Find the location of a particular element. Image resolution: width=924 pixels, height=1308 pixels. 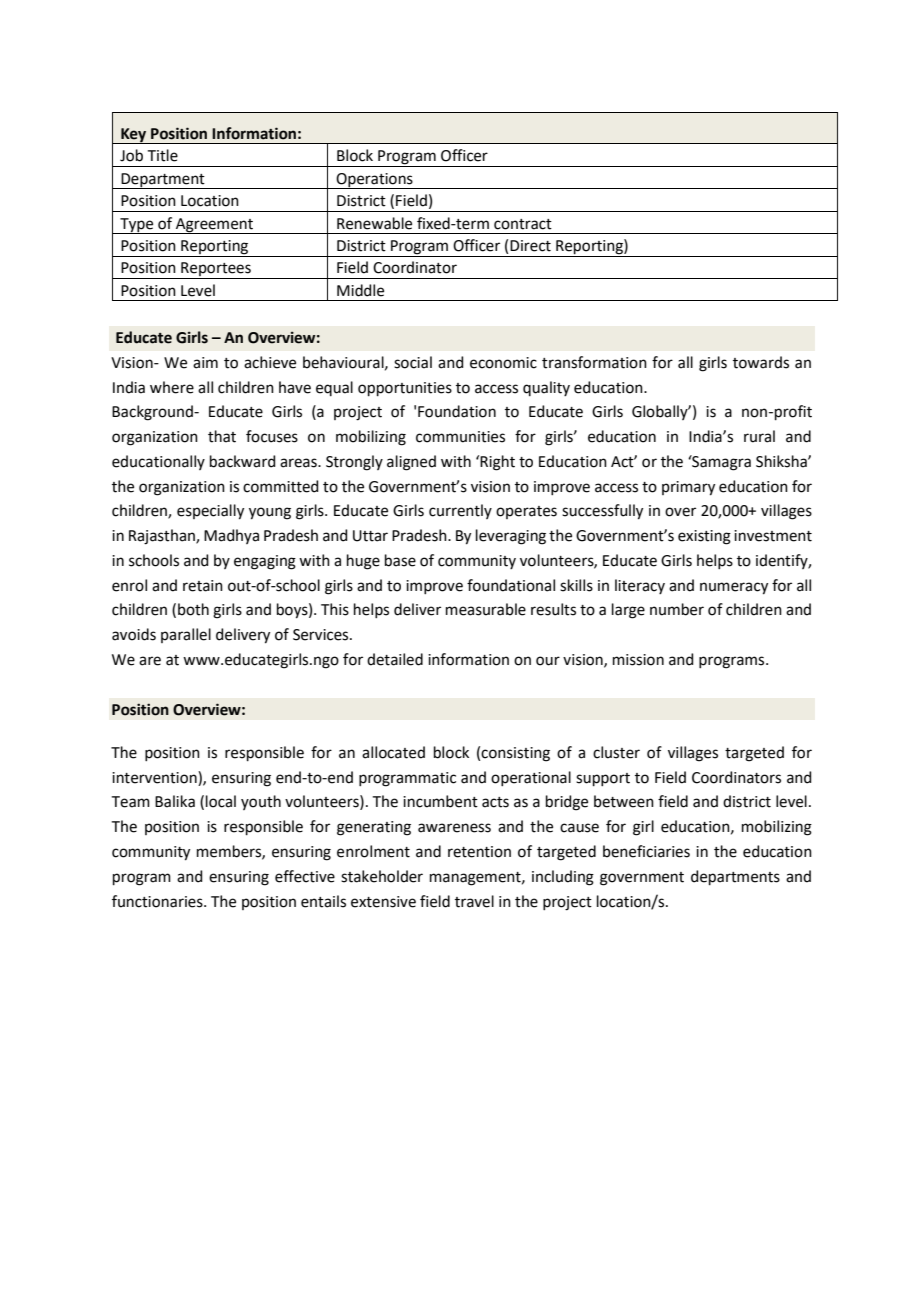

Operations is located at coordinates (374, 181).
